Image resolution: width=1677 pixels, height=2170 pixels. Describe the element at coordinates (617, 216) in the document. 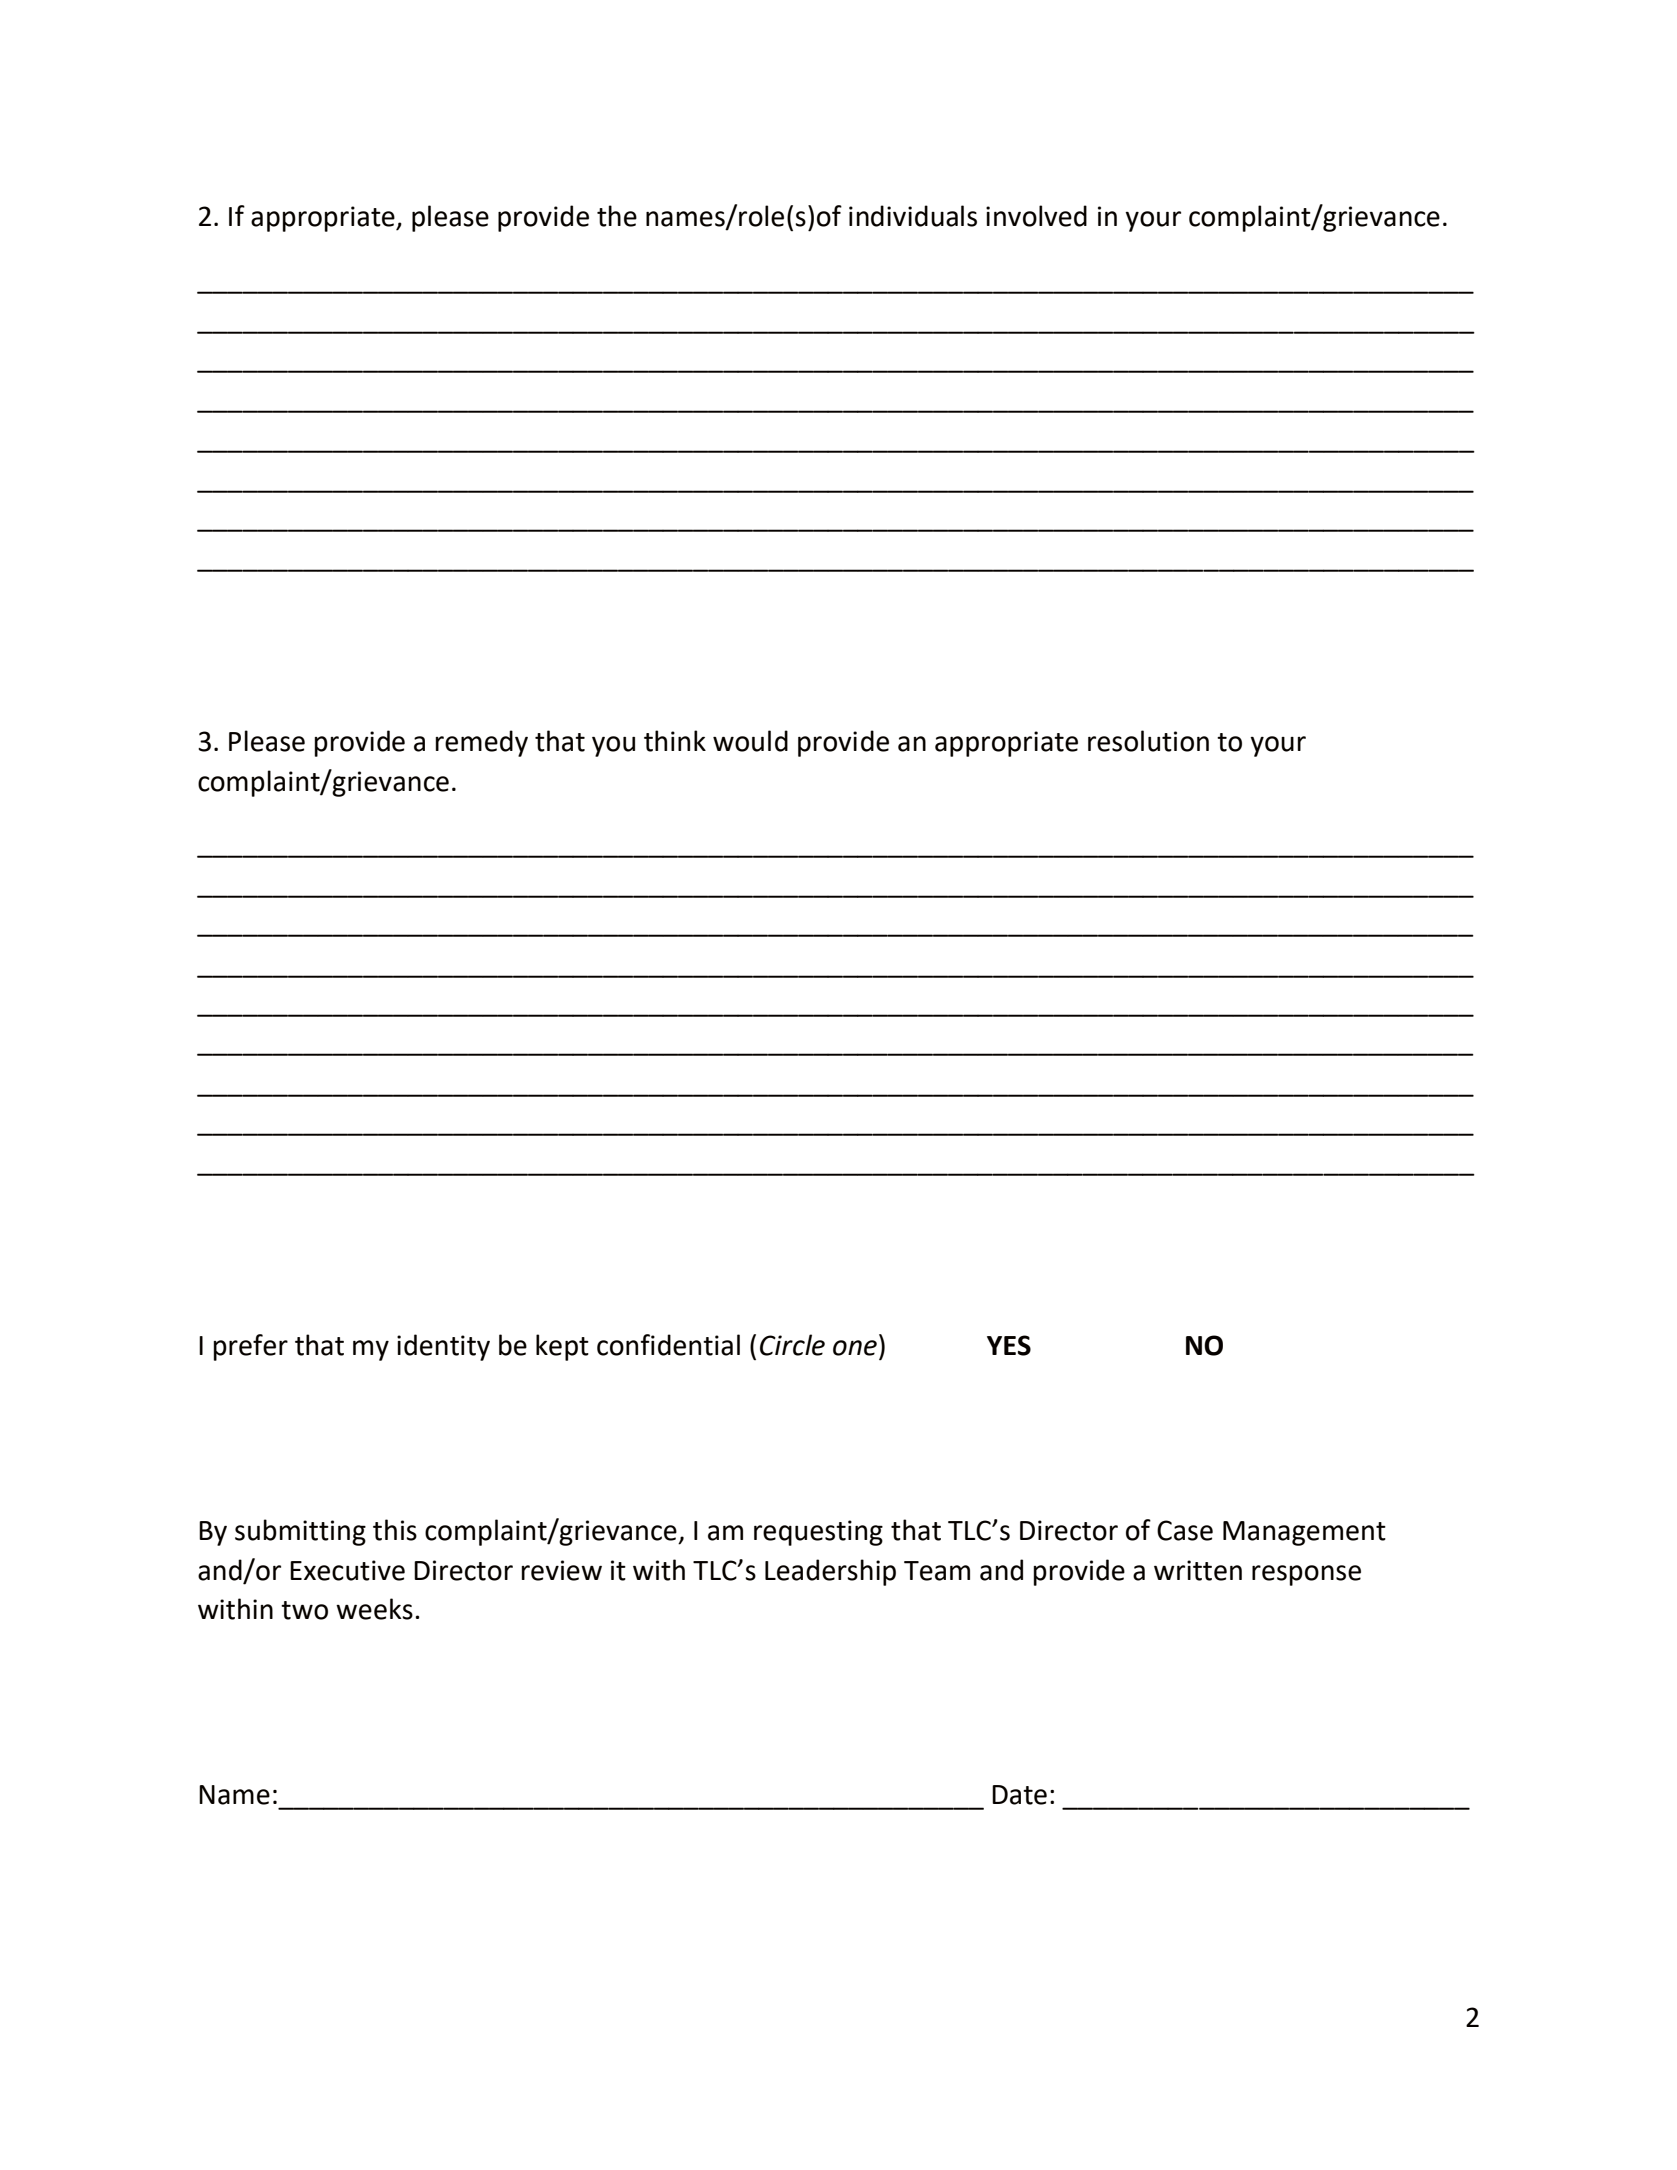

I see `the` at that location.
